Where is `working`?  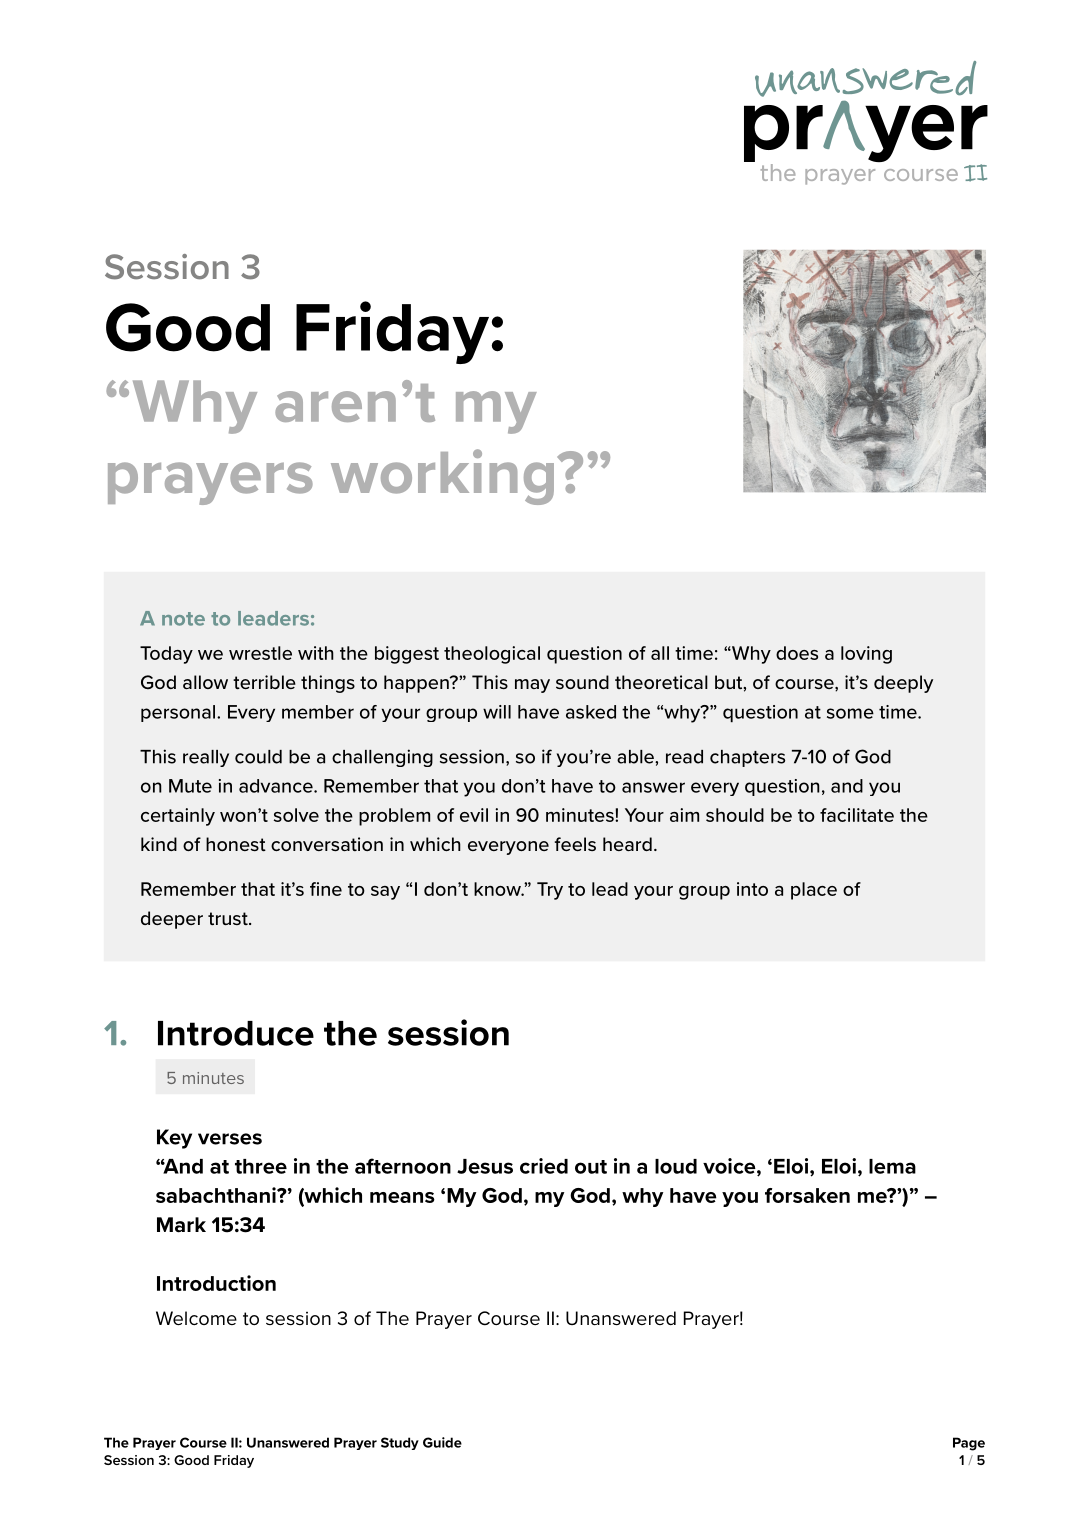 working is located at coordinates (442, 477).
